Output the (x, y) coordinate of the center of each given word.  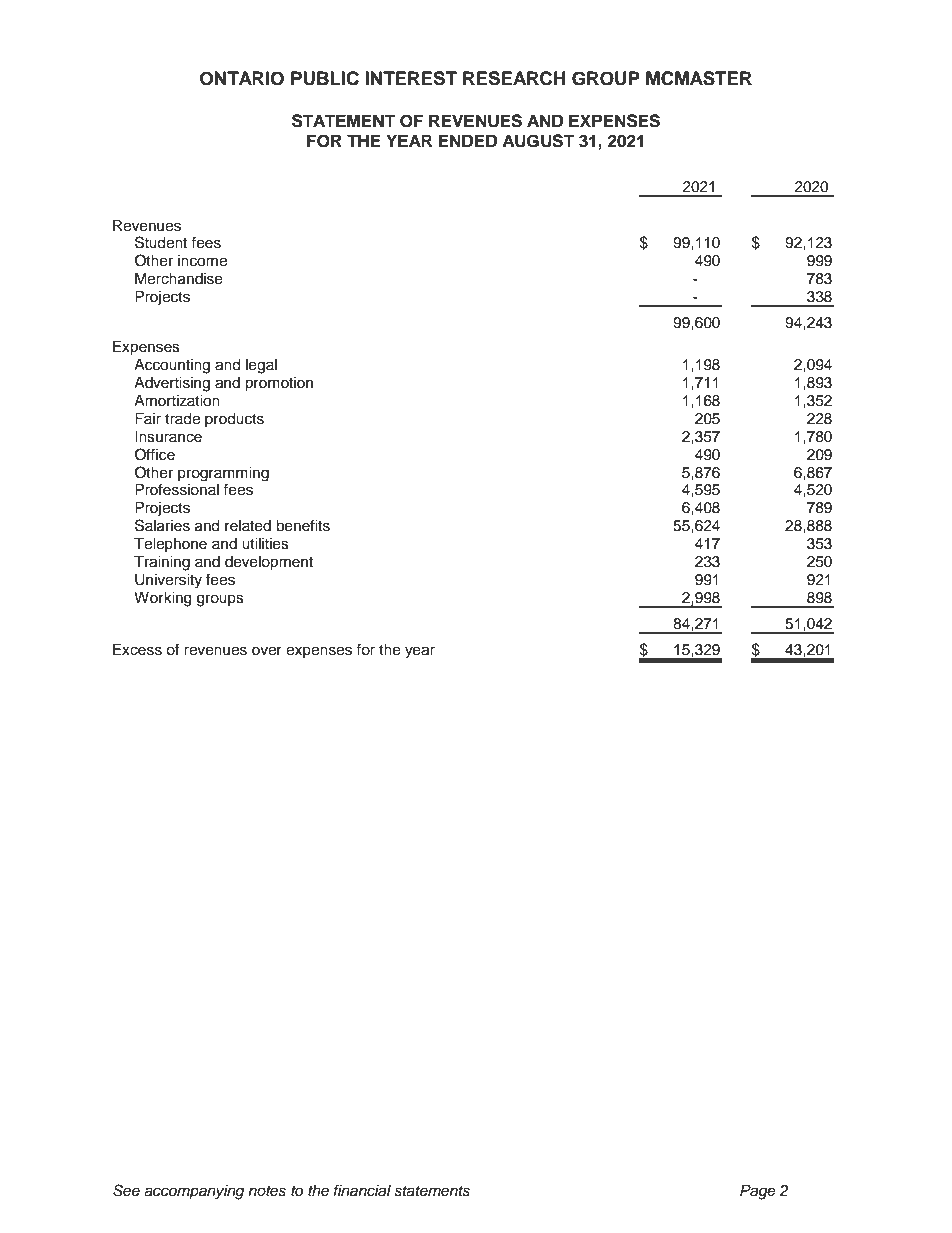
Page (758, 1192)
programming (223, 474)
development (269, 563)
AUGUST (538, 141)
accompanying (194, 1192)
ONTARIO (242, 78)
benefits (303, 525)
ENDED (468, 140)
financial (362, 1190)
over (267, 651)
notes (267, 1191)
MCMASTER (699, 78)
